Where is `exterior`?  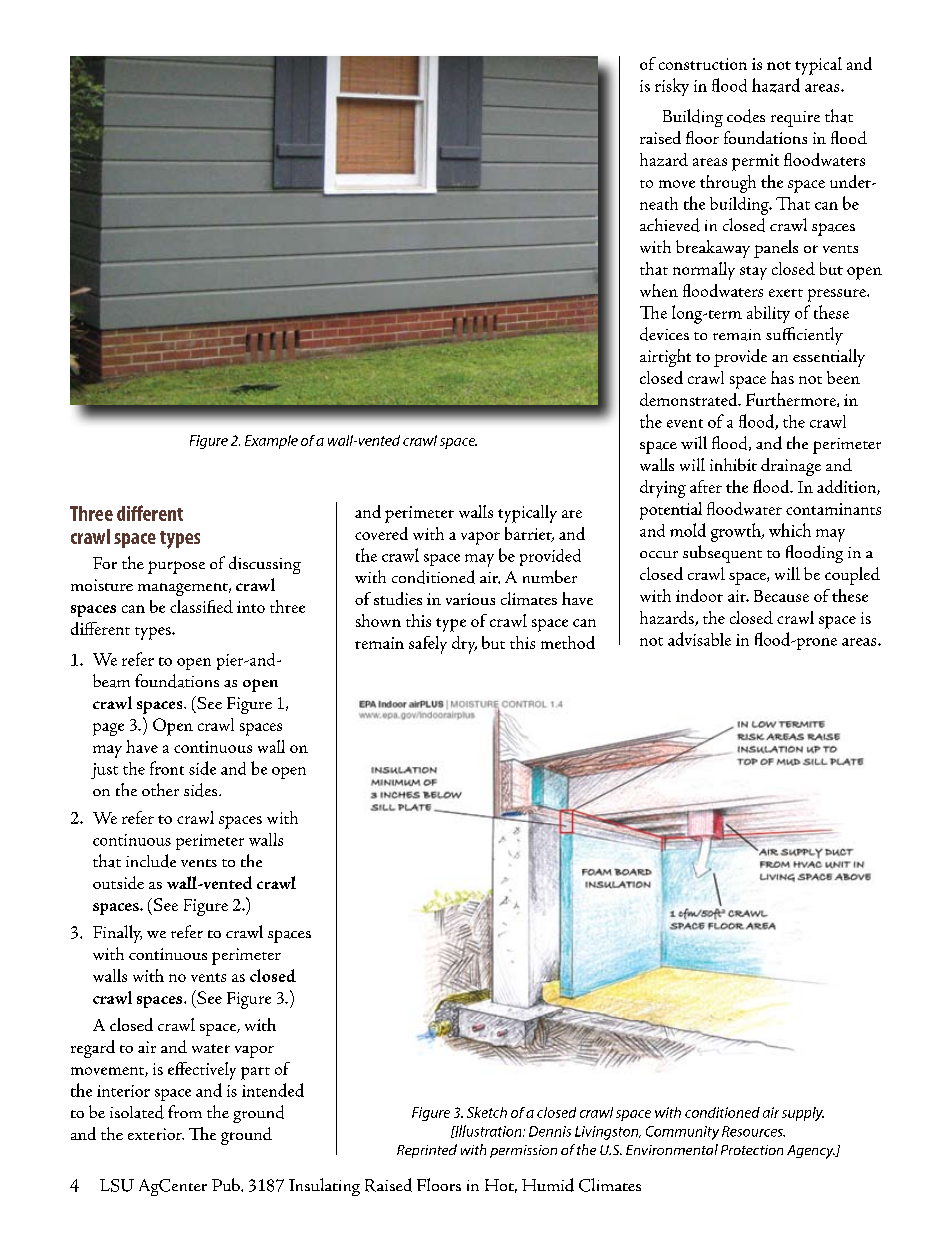
exterior is located at coordinates (156, 1134).
